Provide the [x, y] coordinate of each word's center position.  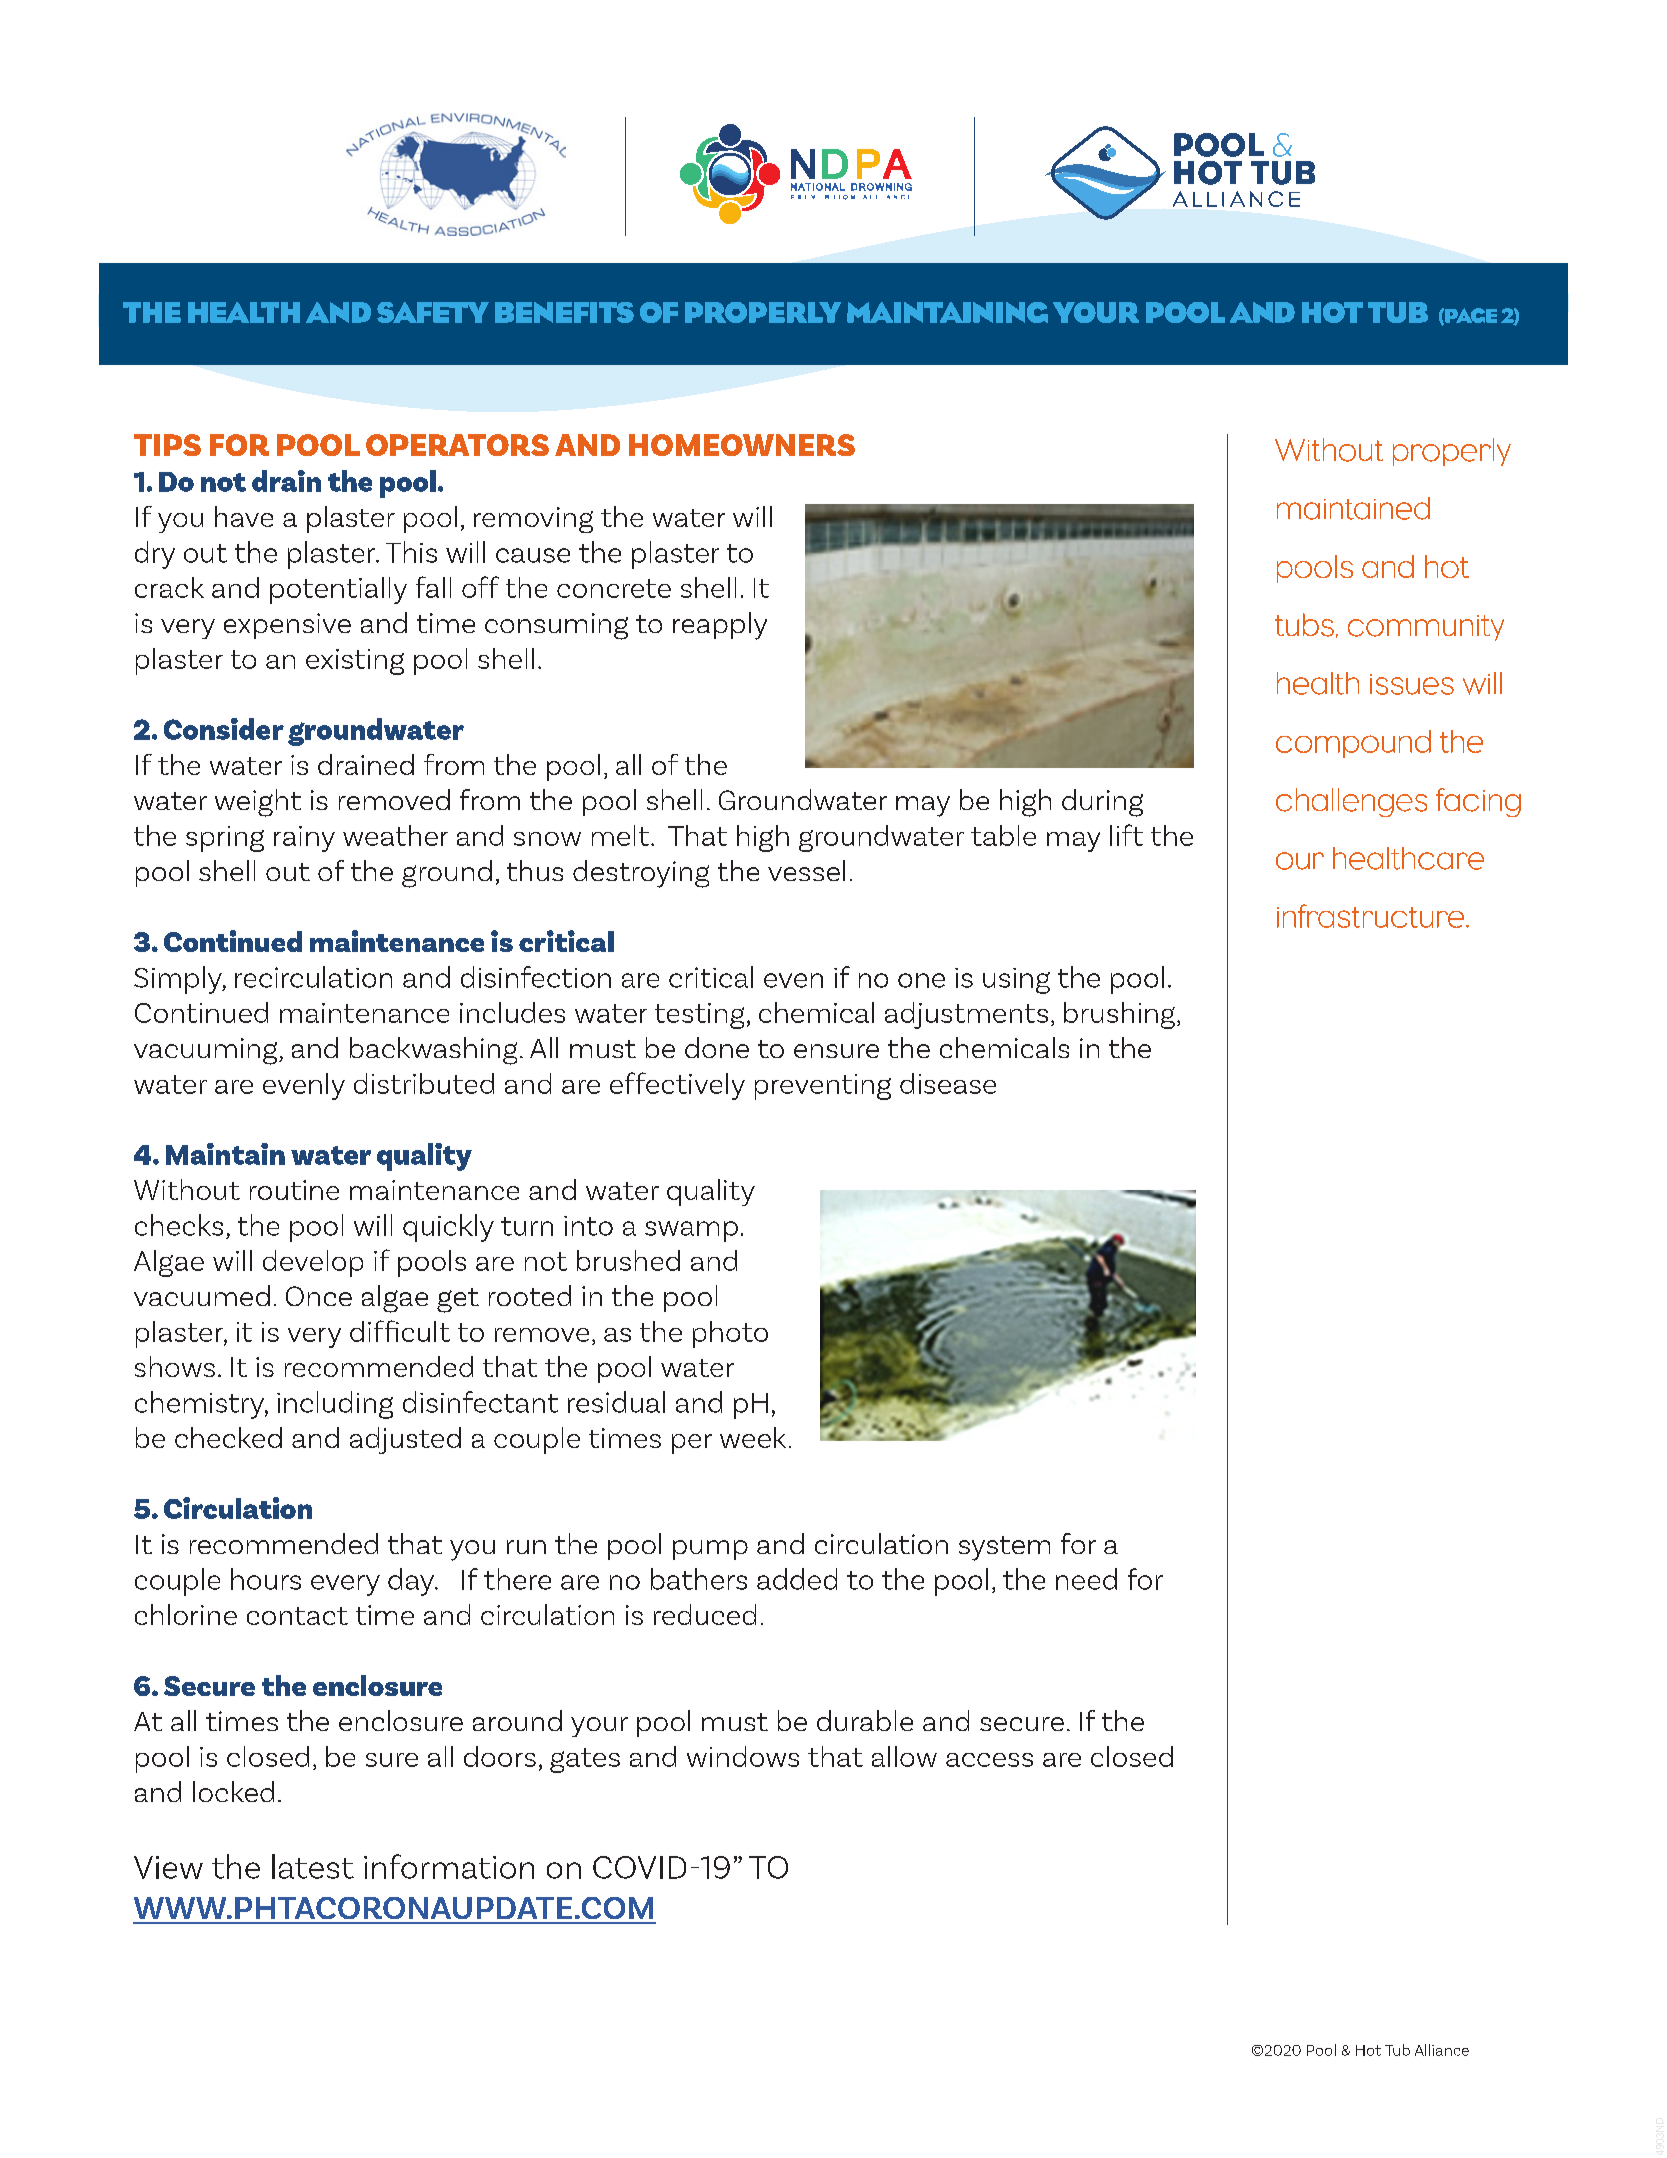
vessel [806, 870]
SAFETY [433, 312]
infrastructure [1372, 916]
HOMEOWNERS [742, 445]
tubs [1304, 625]
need [1086, 1579]
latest [313, 1866]
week [753, 1437]
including [335, 1405]
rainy [304, 839]
